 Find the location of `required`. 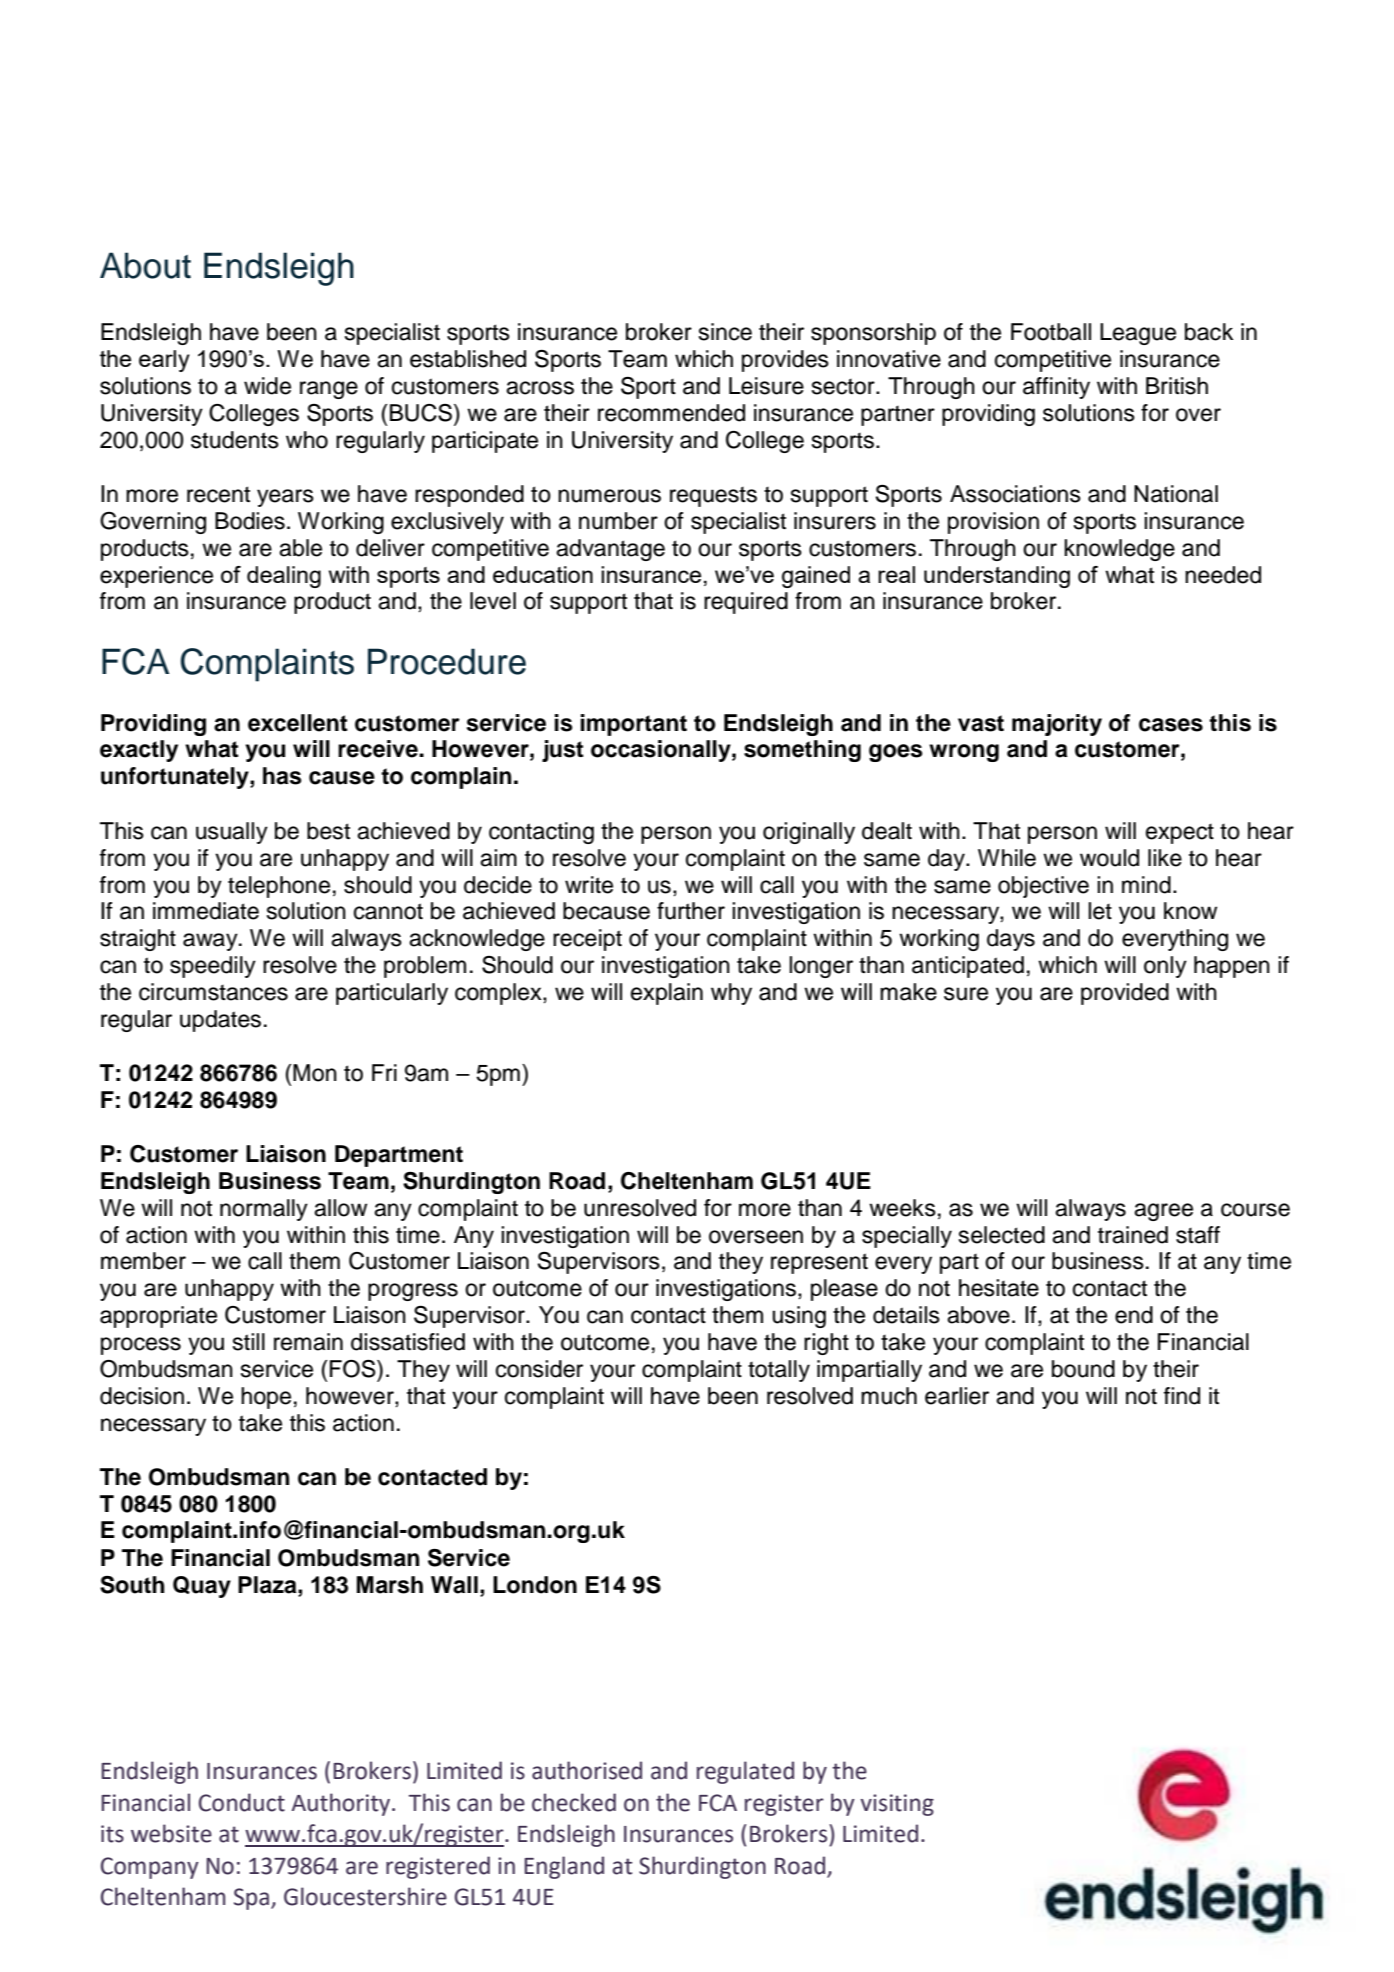

required is located at coordinates (746, 603).
